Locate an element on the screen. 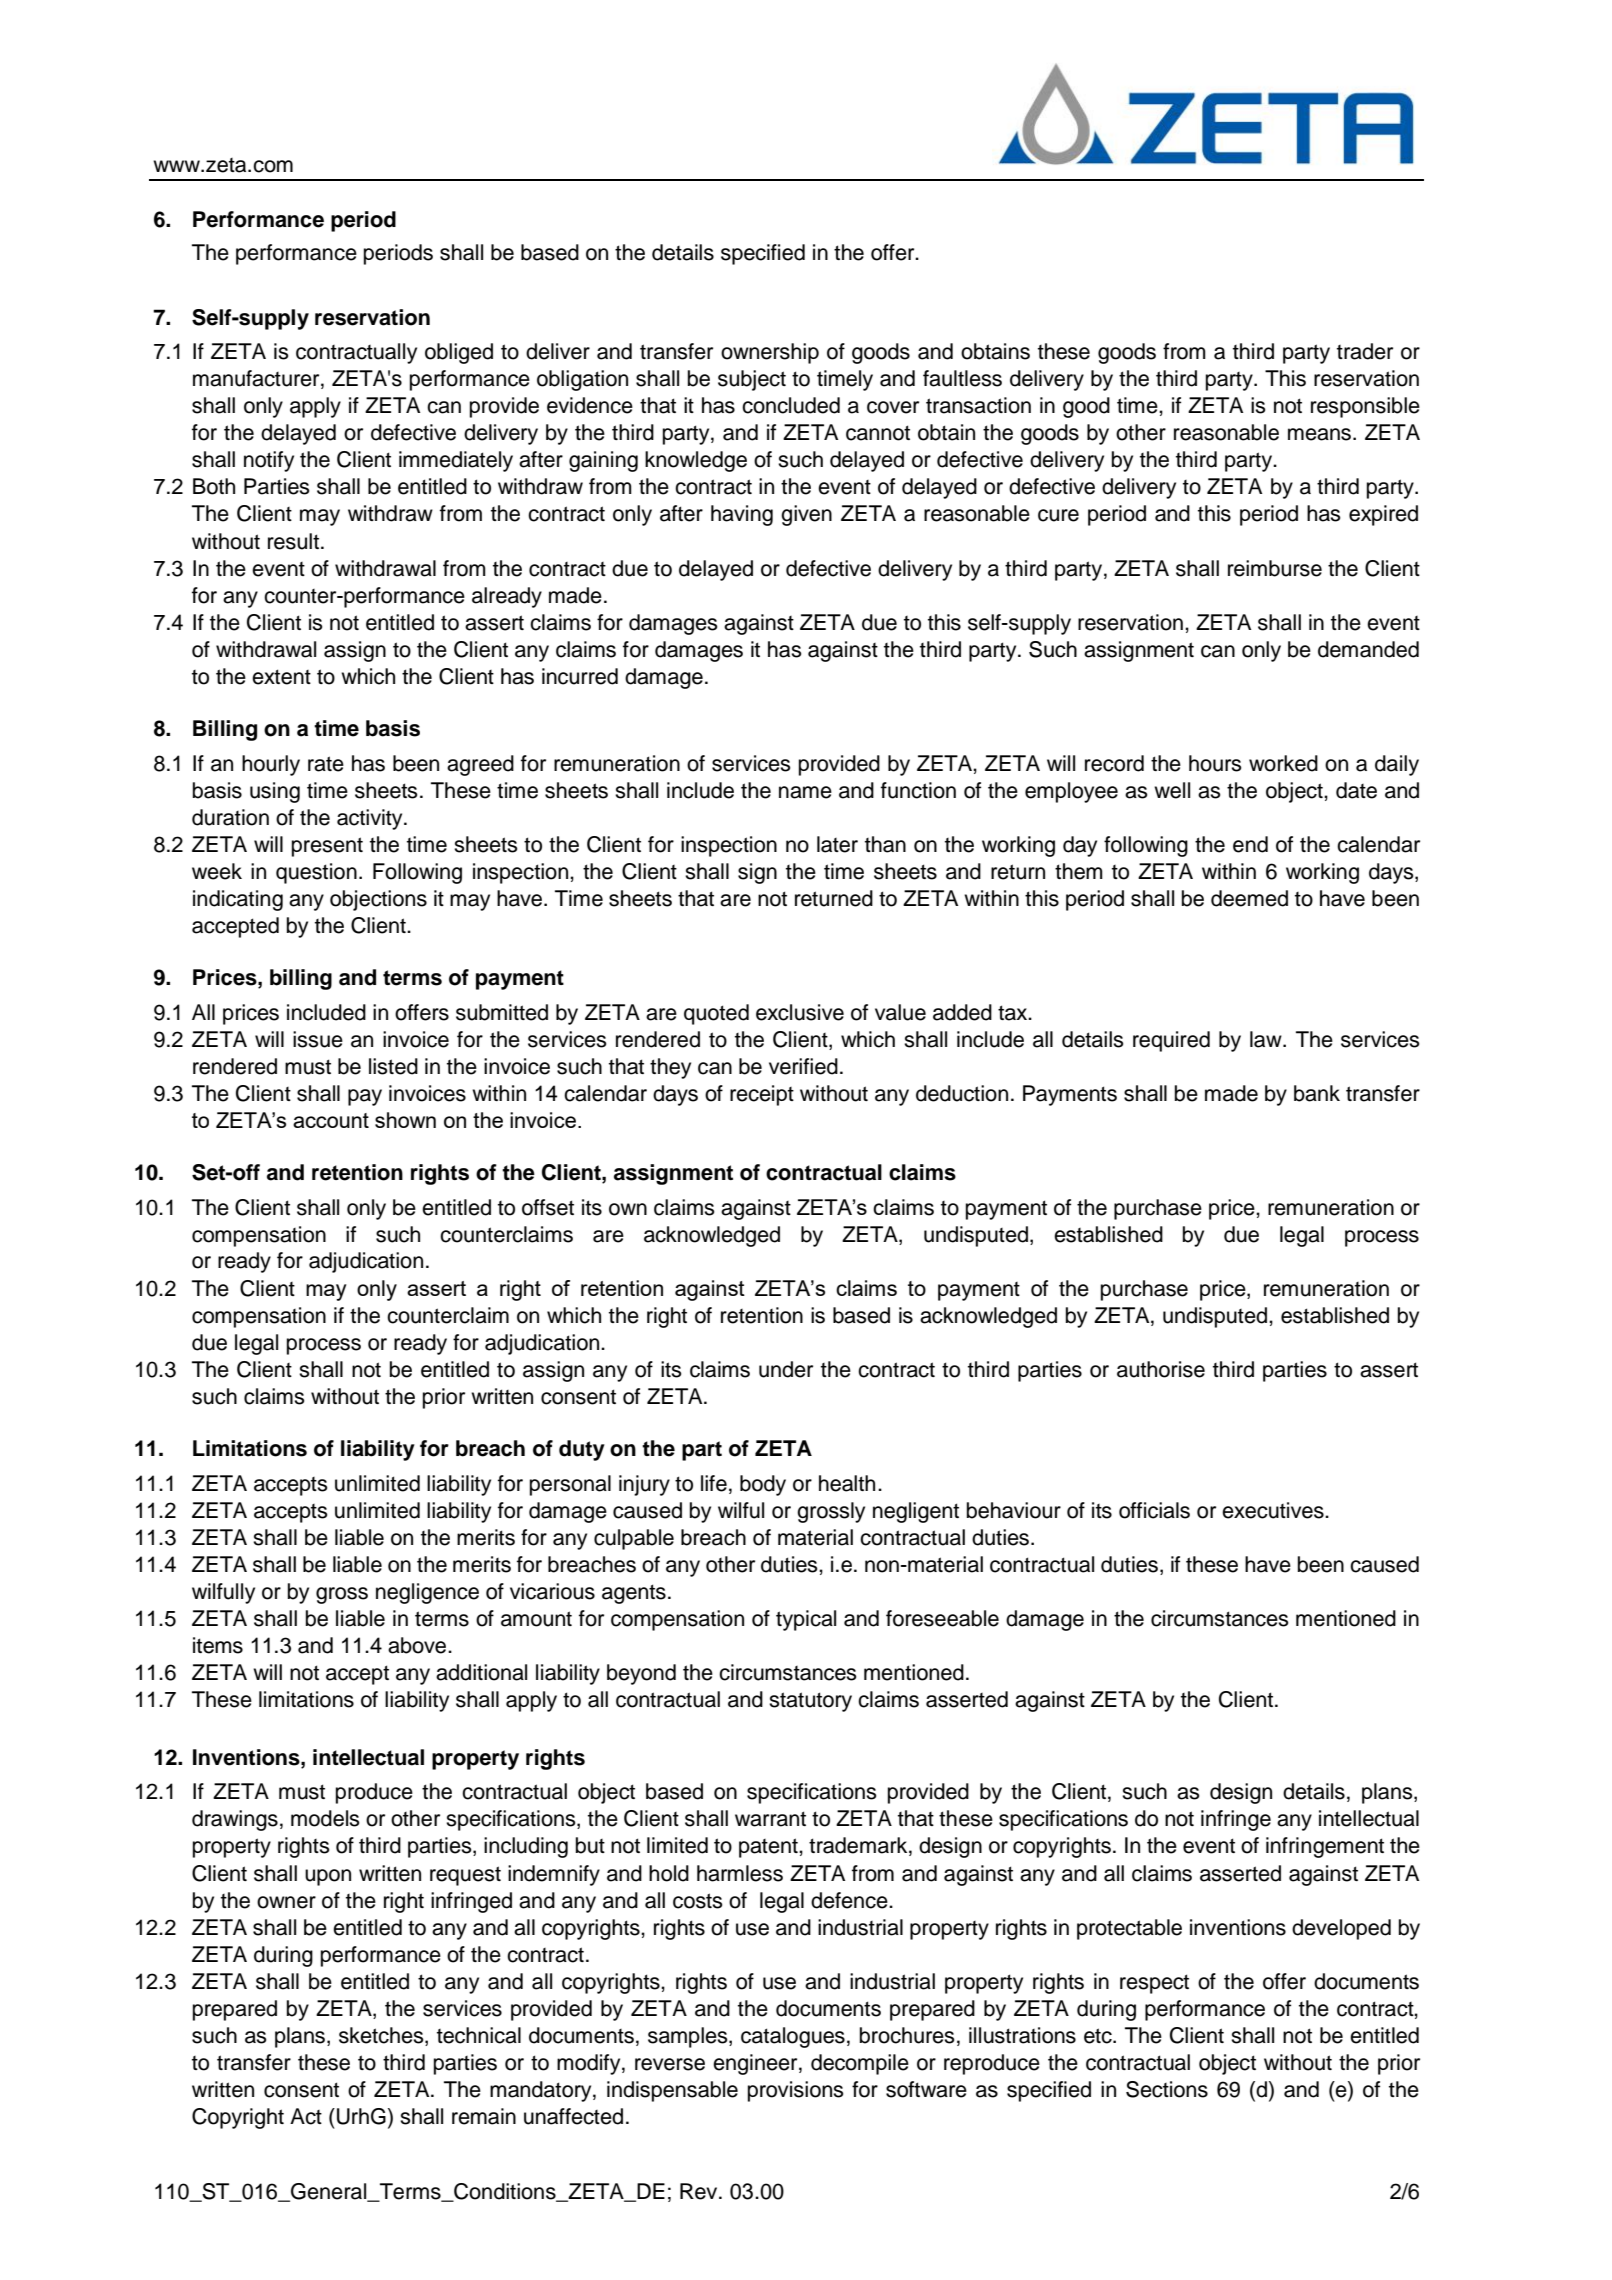 The height and width of the screenshot is (2280, 1612). technical is located at coordinates (479, 2035).
